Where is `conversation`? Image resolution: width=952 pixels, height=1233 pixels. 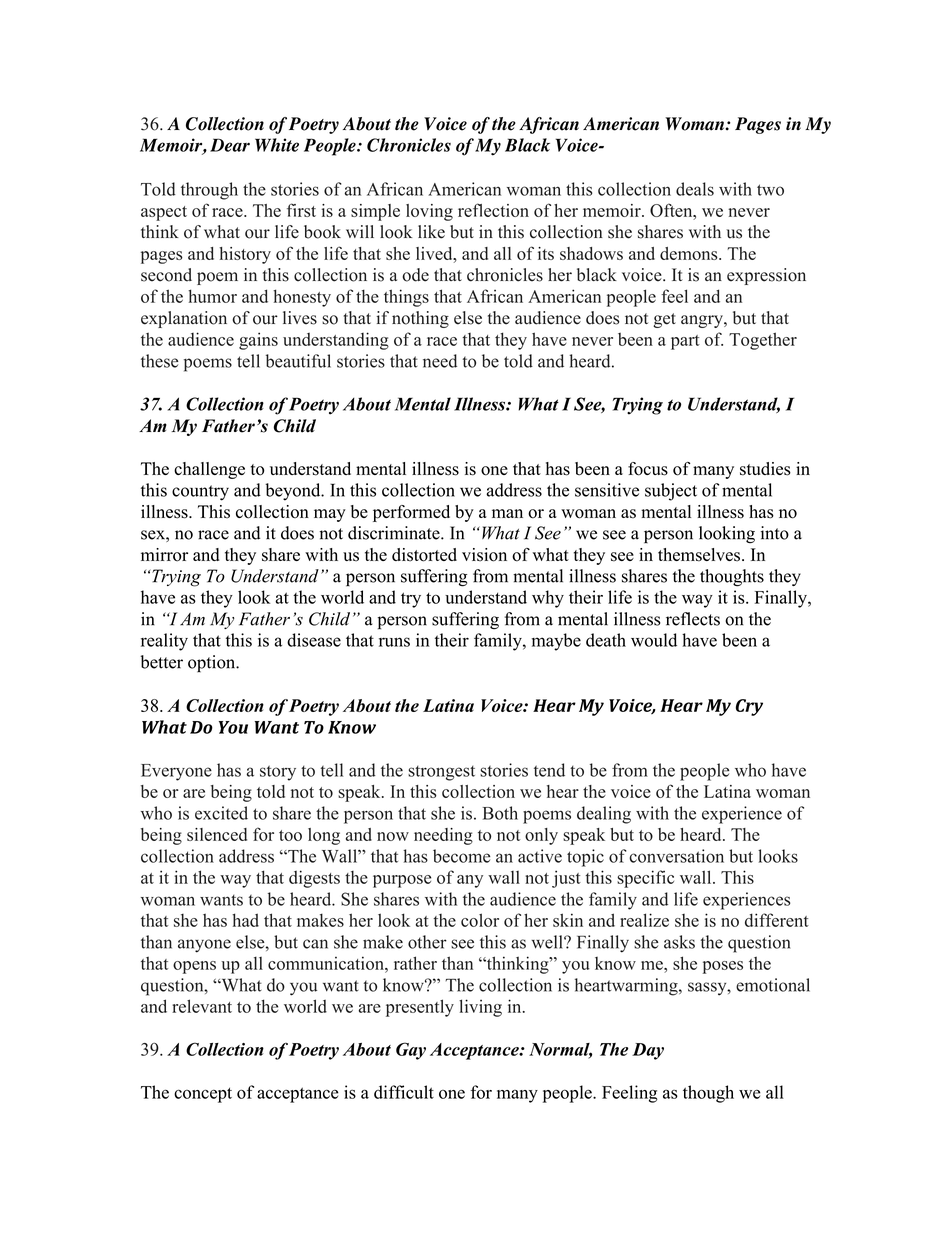 conversation is located at coordinates (676, 856).
